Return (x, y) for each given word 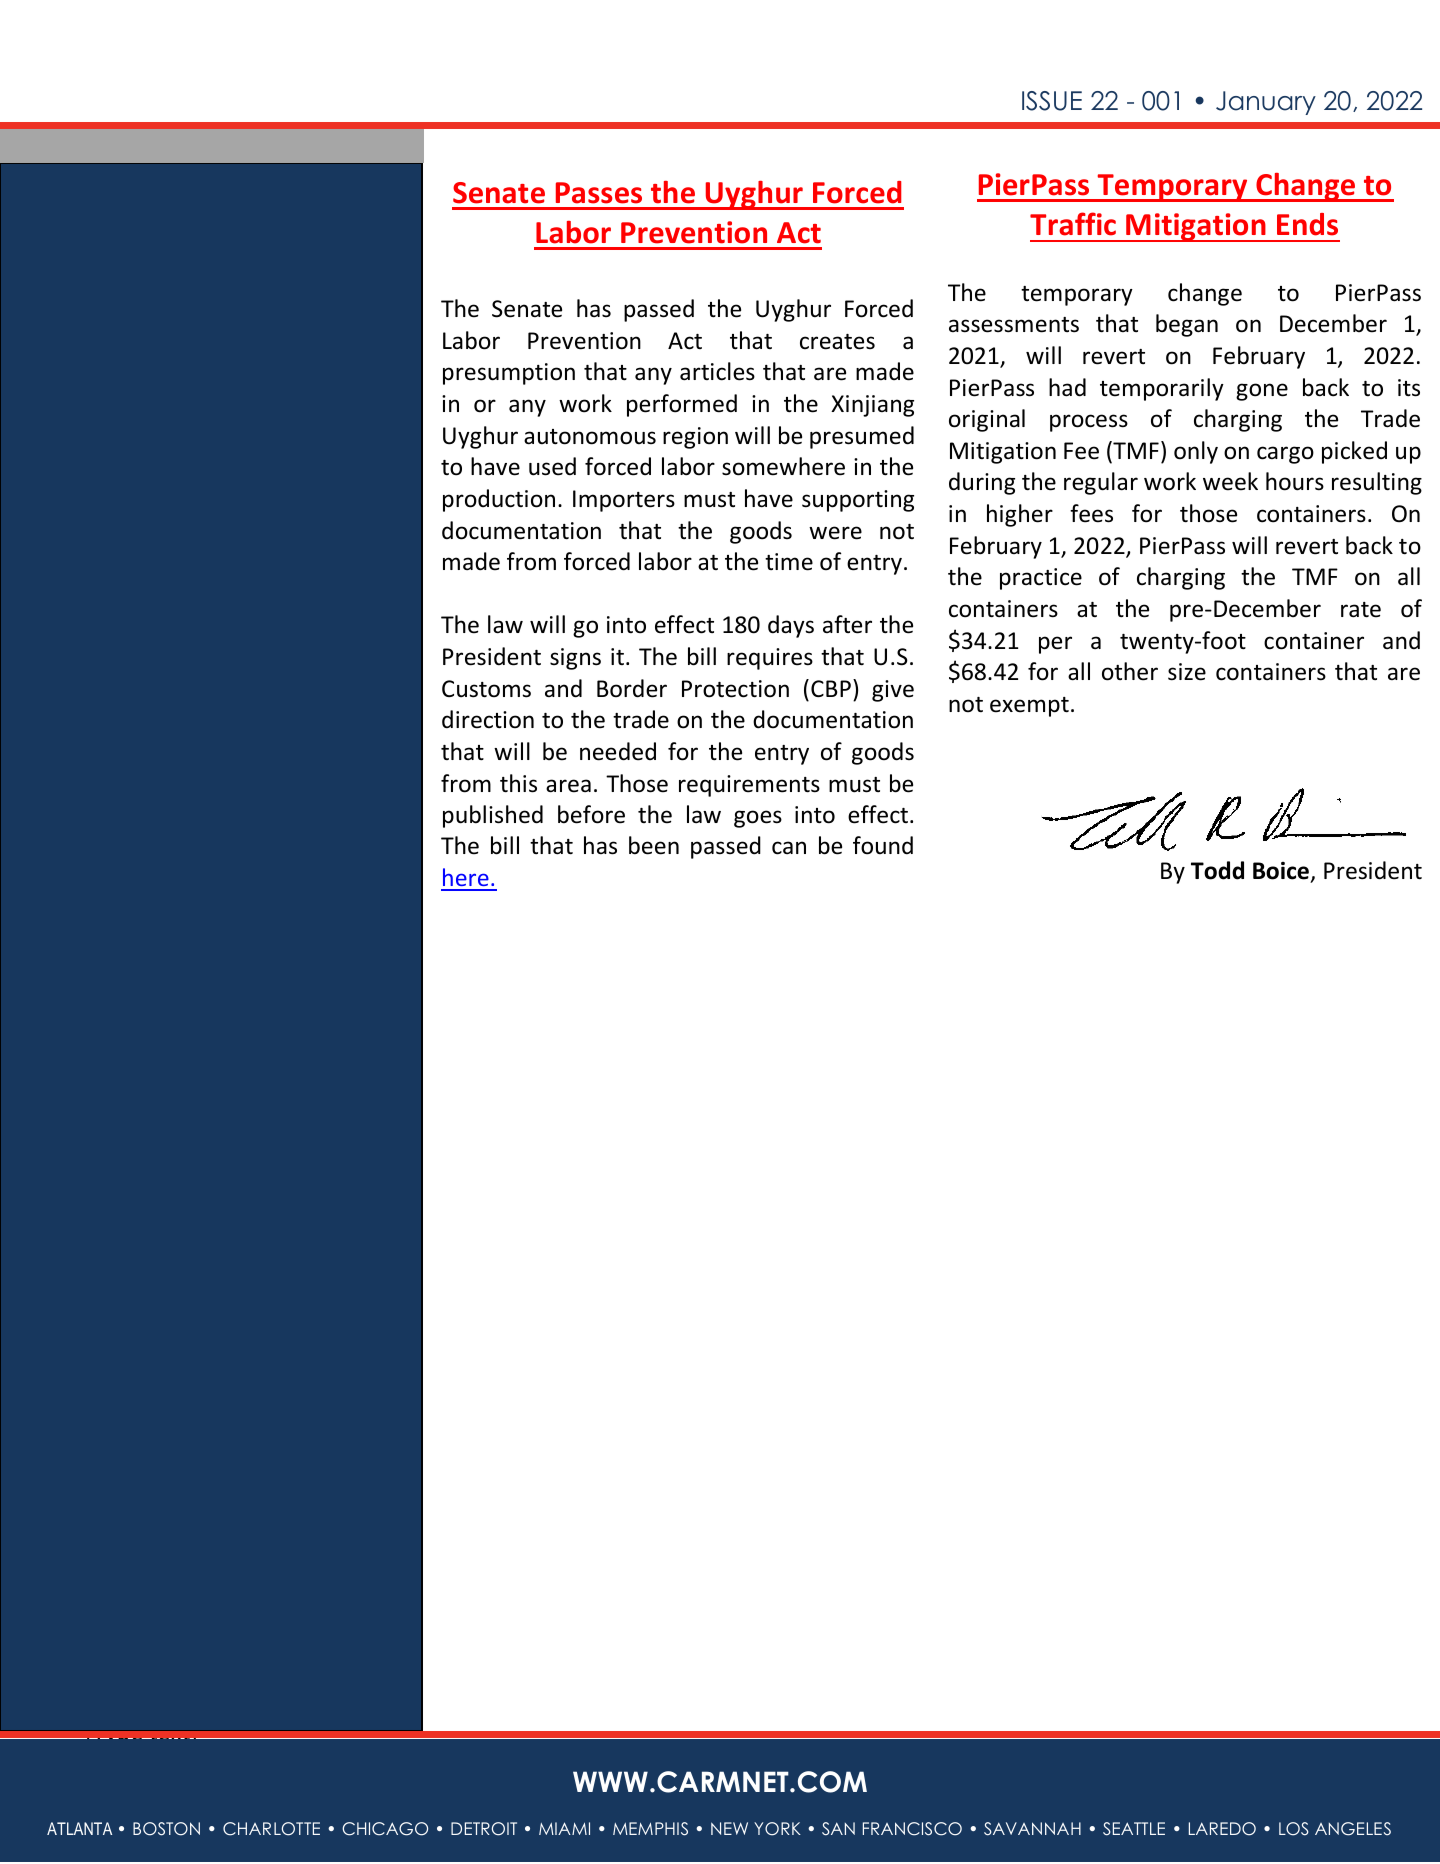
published (493, 816)
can (789, 848)
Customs (486, 689)
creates (837, 342)
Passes (599, 193)
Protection (735, 689)
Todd (1217, 870)
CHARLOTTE (271, 1829)
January (1266, 103)
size (1187, 672)
